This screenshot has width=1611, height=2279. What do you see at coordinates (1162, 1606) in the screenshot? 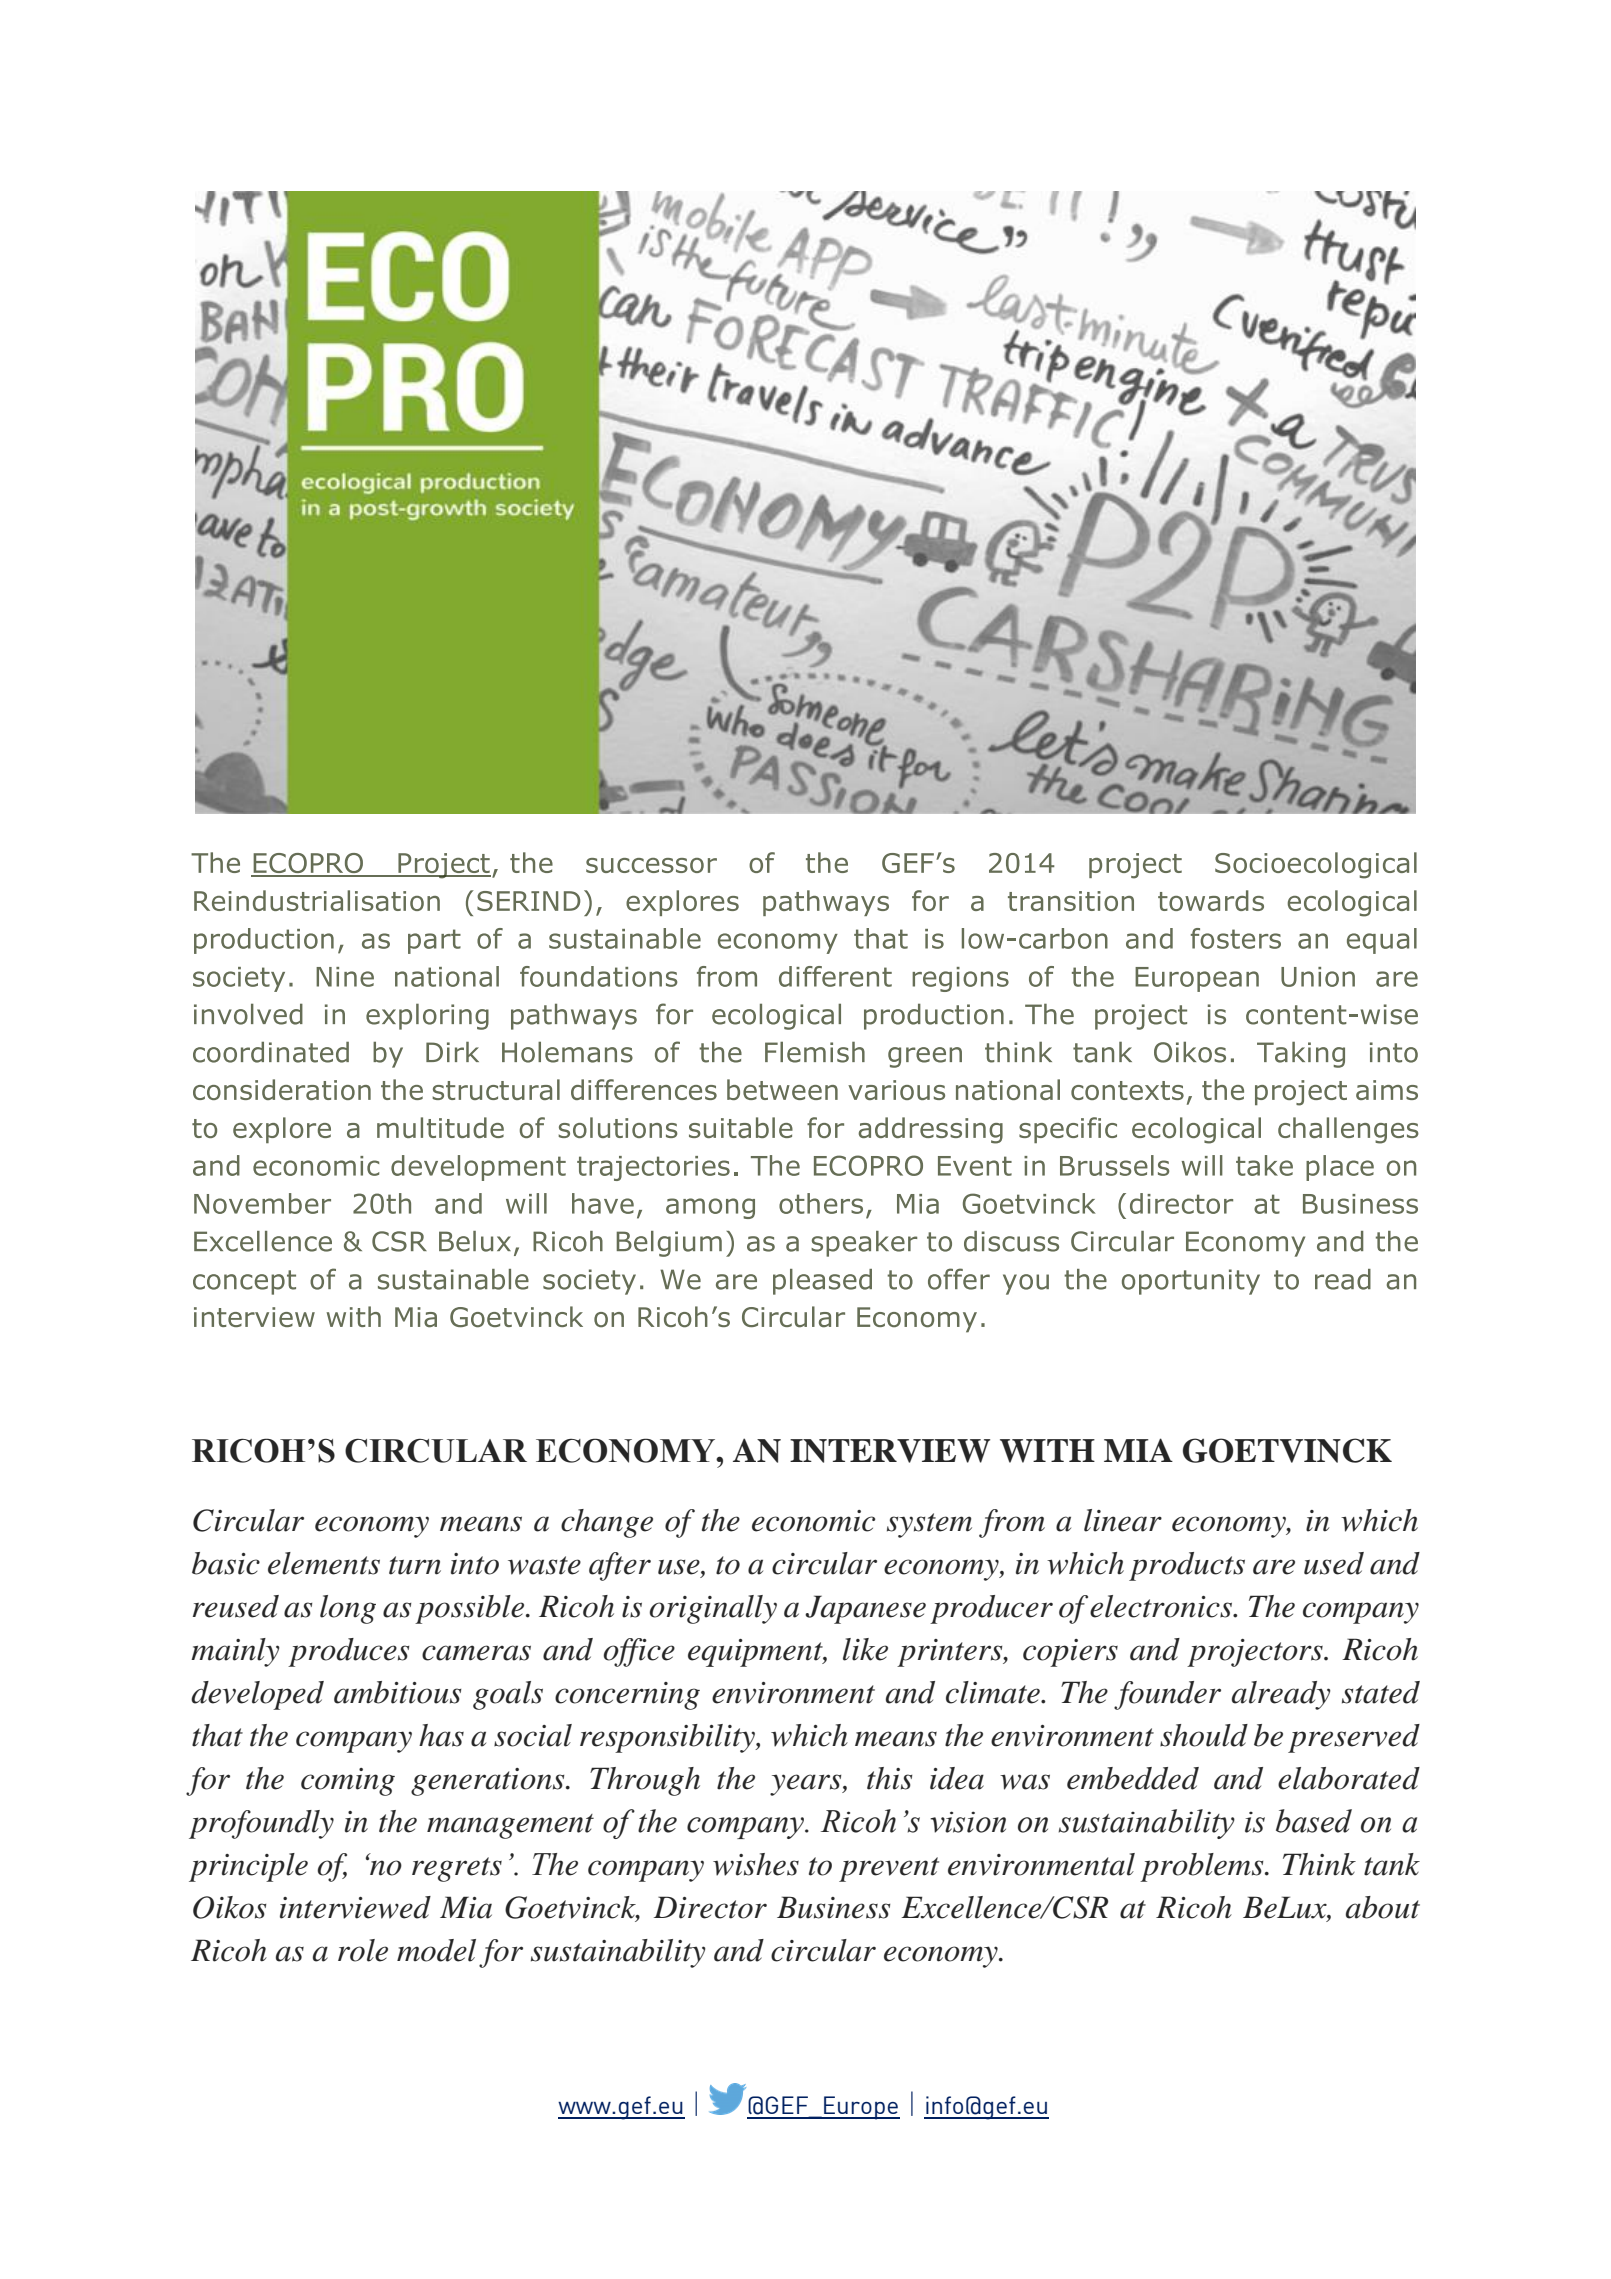
I see `electronics` at bounding box center [1162, 1606].
